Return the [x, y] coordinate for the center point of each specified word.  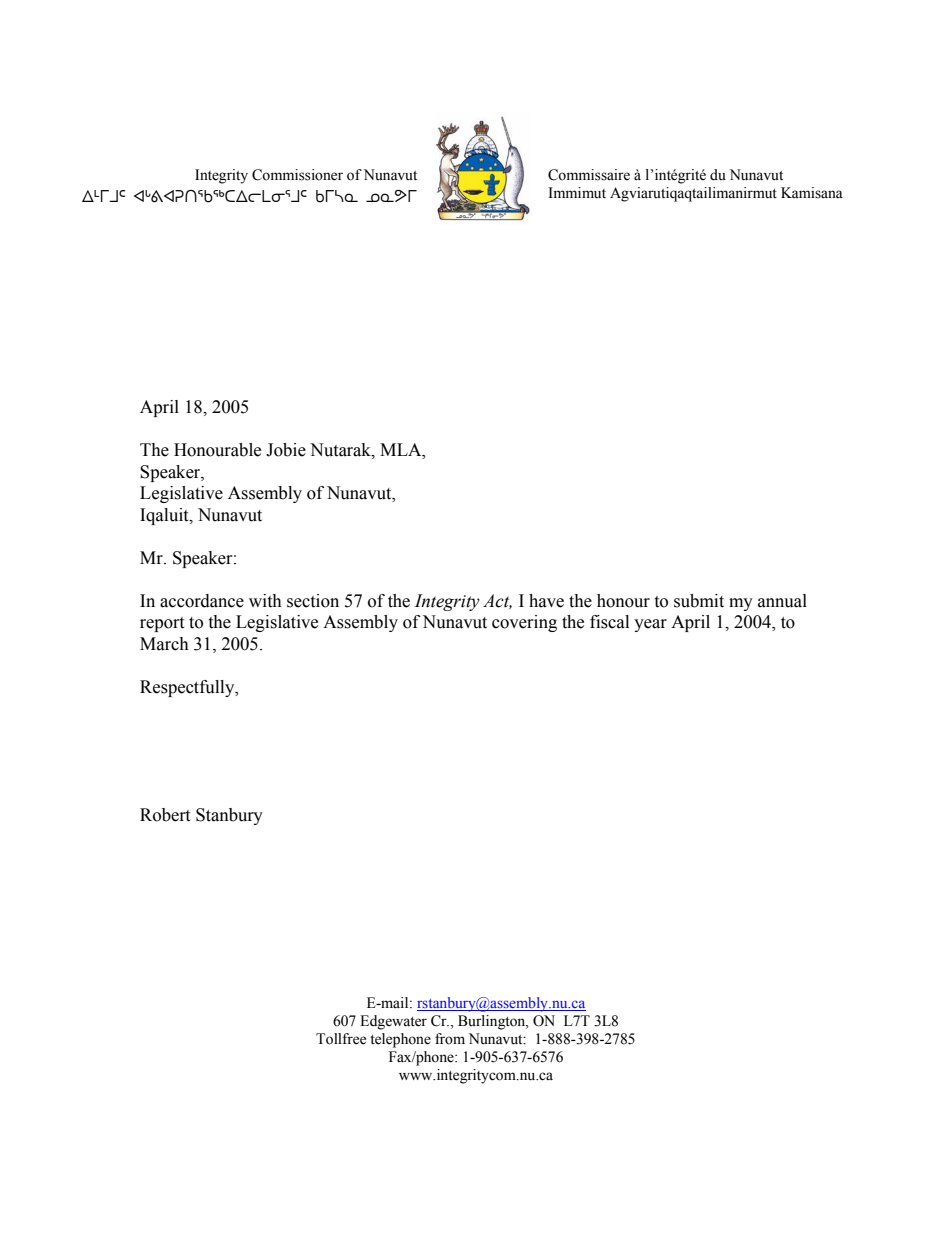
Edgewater [393, 1022]
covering [524, 623]
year [650, 625]
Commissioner [297, 175]
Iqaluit [165, 516]
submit [699, 601]
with [265, 601]
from [450, 1039]
